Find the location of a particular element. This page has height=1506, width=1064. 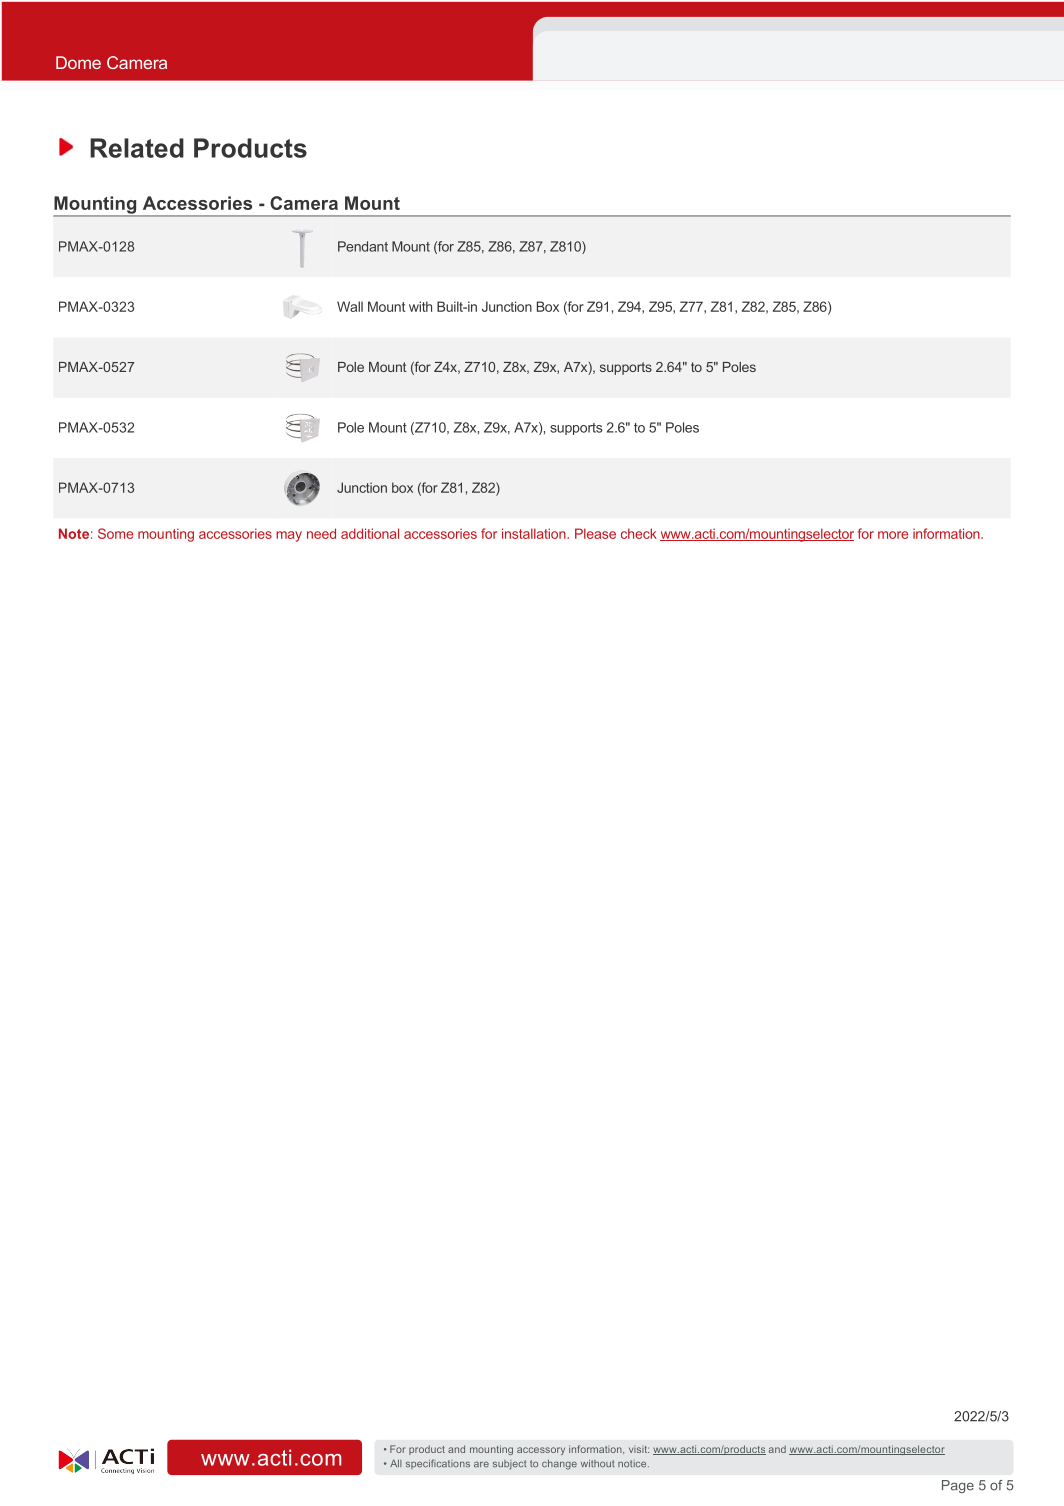

specifications is located at coordinates (438, 1464).
